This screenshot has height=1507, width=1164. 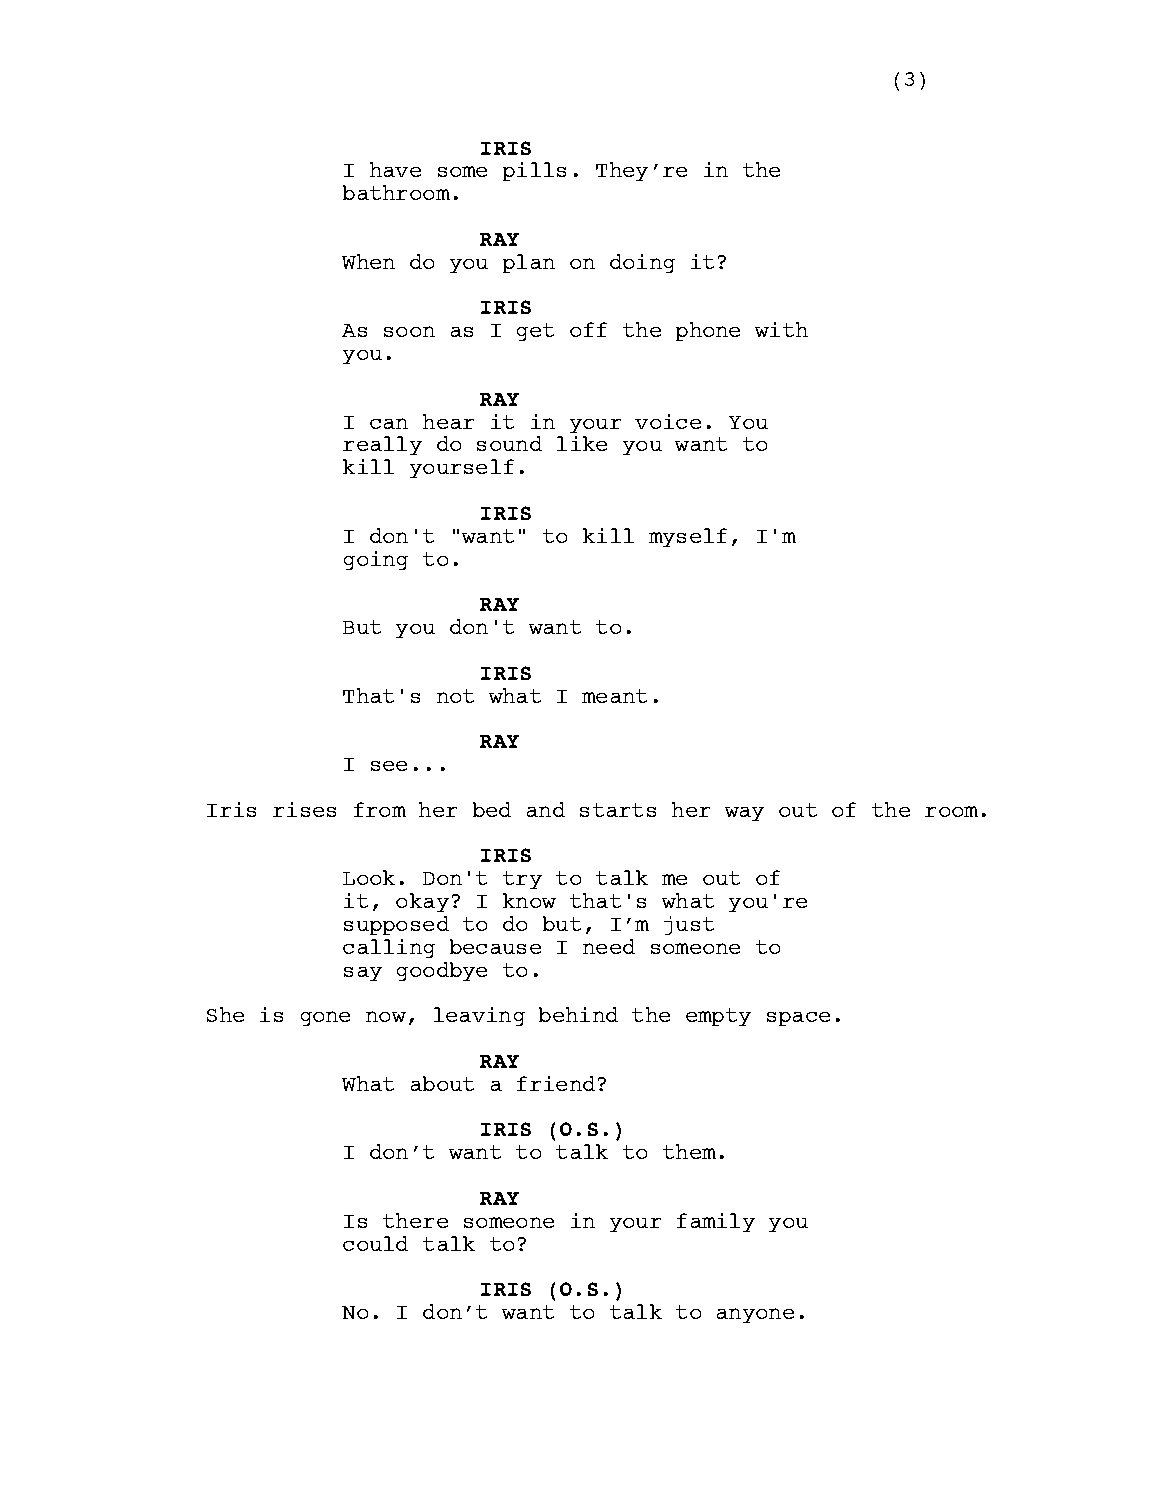 What do you see at coordinates (368, 261) in the screenshot?
I see `When` at bounding box center [368, 261].
